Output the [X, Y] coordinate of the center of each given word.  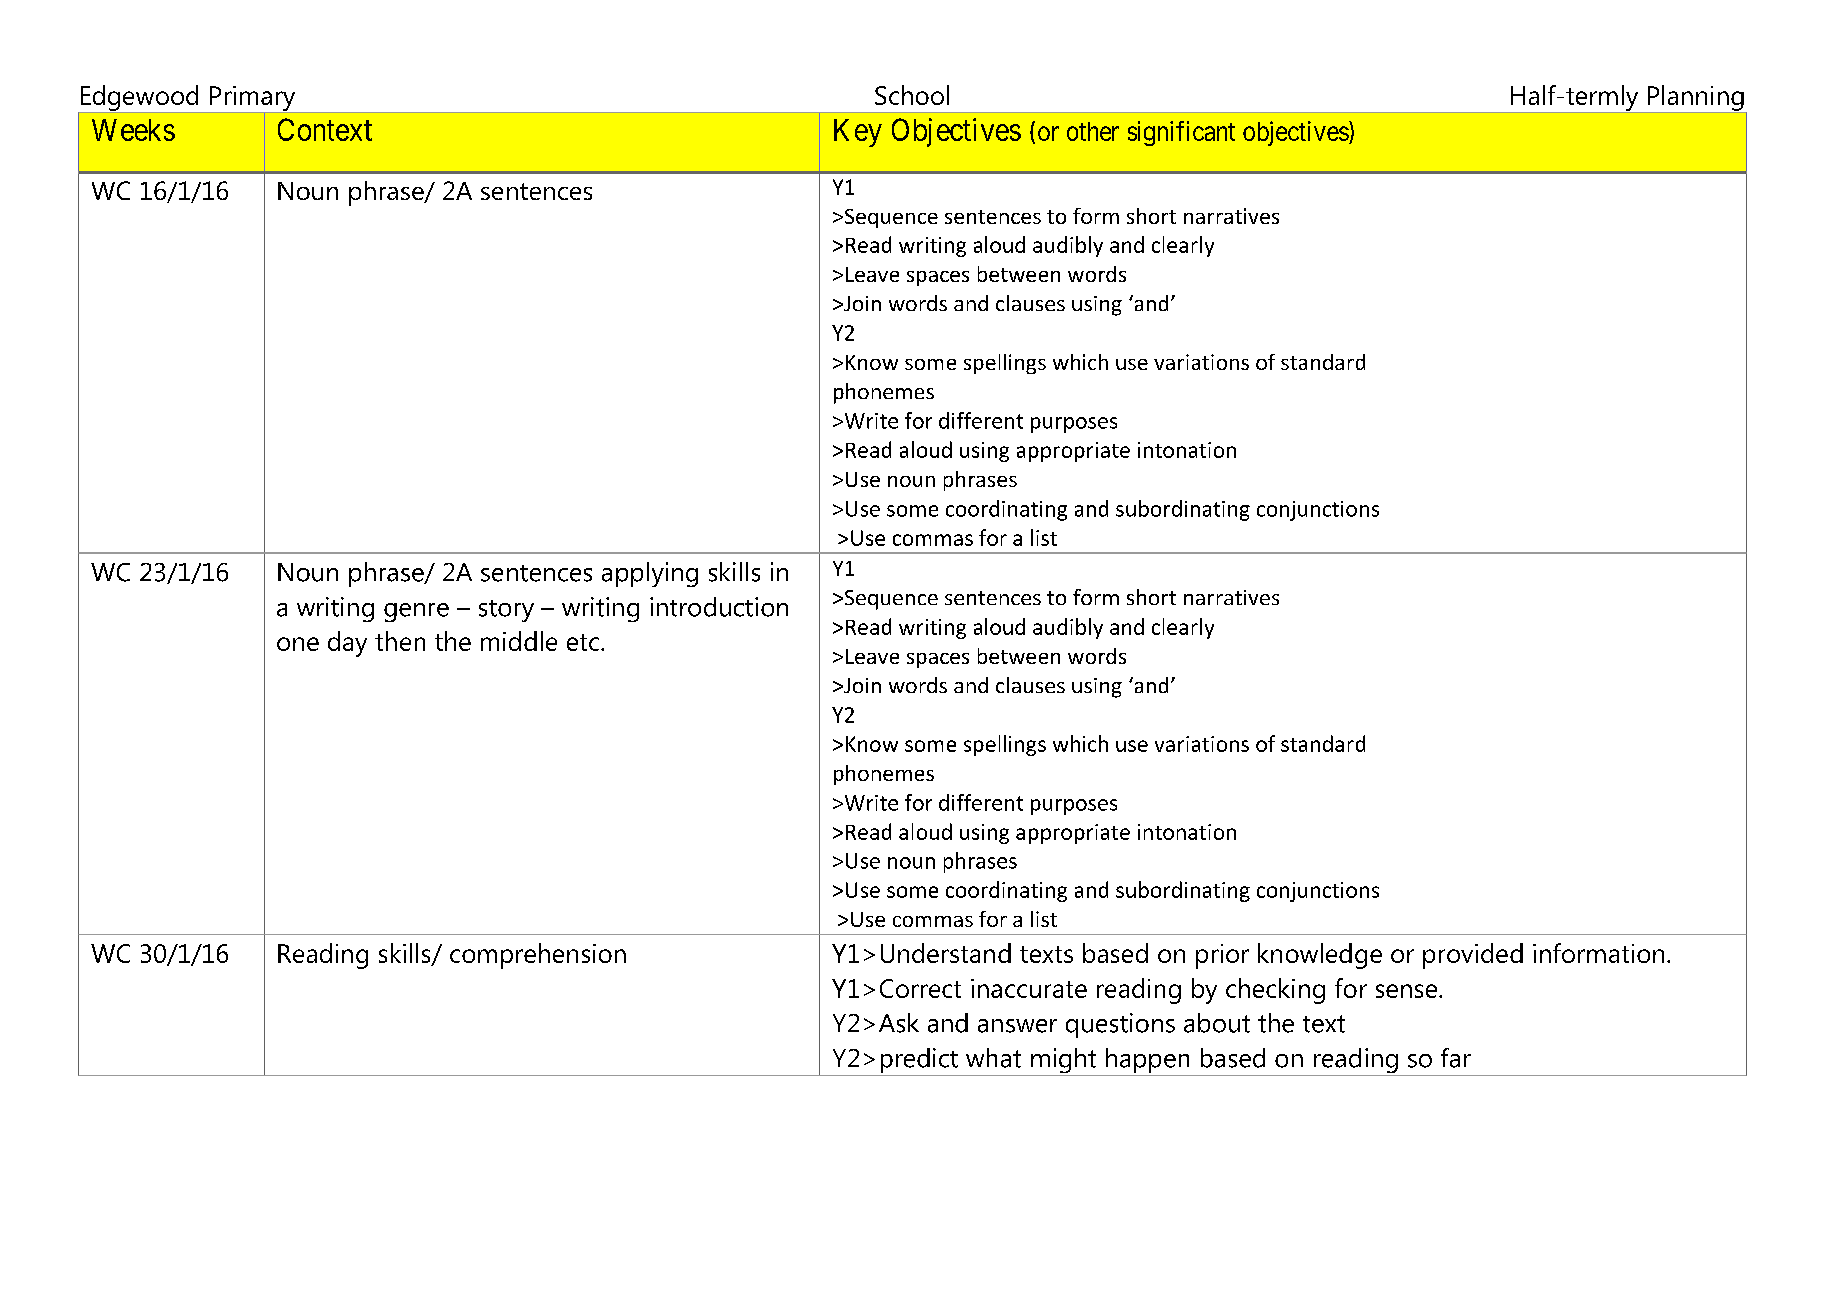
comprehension [538, 956]
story [506, 611]
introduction [719, 607]
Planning [1696, 99]
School [912, 95]
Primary [252, 99]
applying [650, 574]
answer [1017, 1026]
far [1456, 1058]
